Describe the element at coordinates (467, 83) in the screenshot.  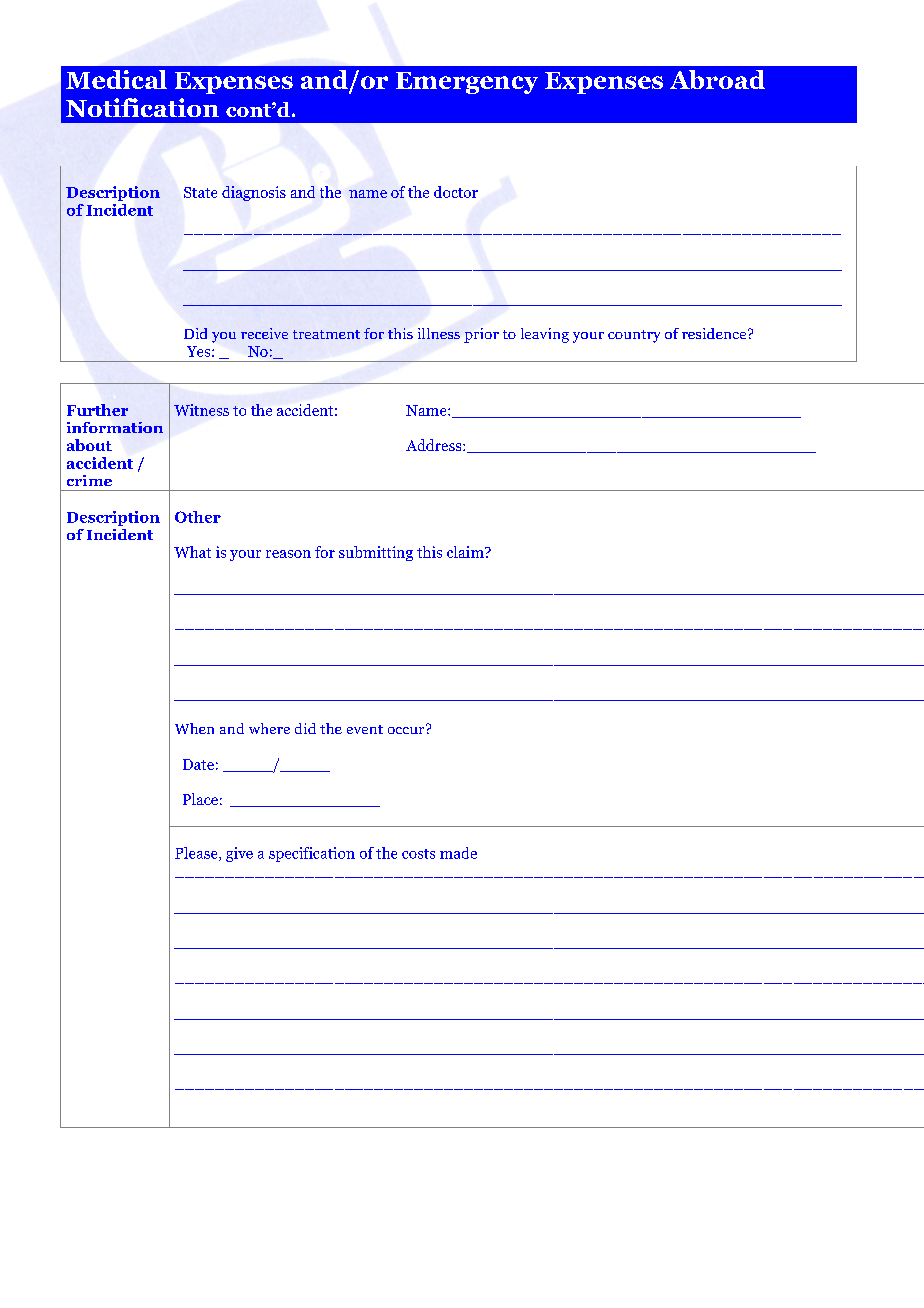
I see `Emergency` at that location.
